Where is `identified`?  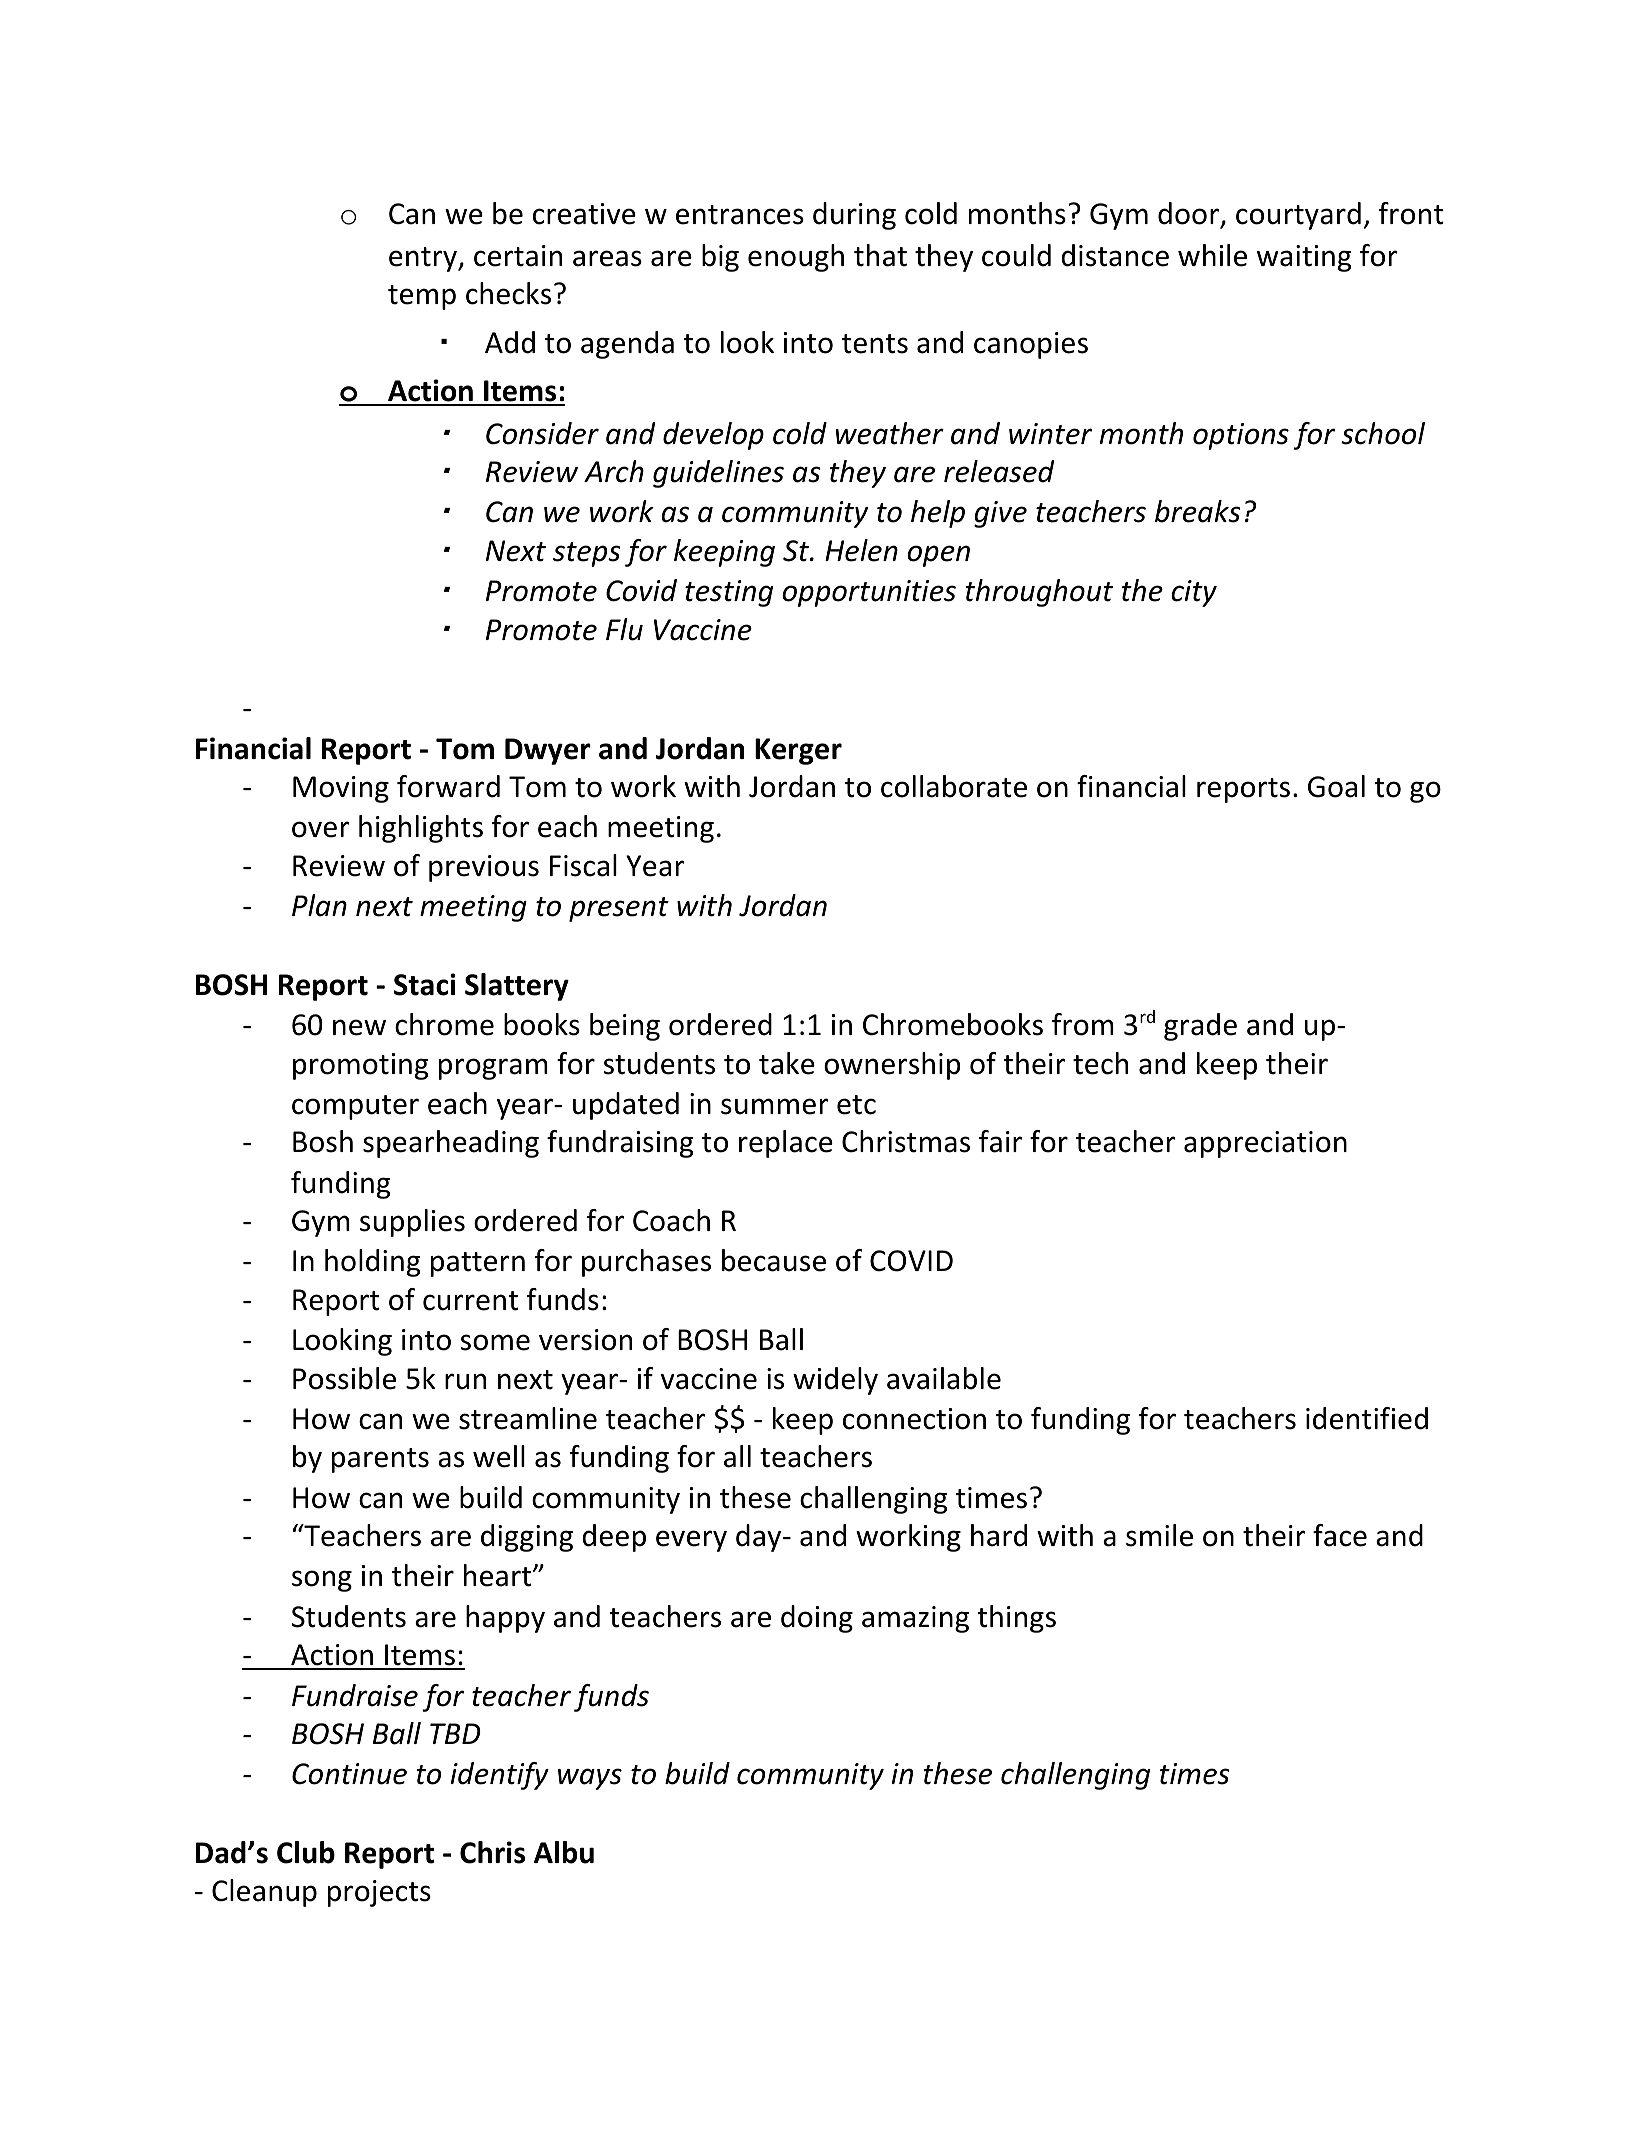 identified is located at coordinates (1367, 1418).
